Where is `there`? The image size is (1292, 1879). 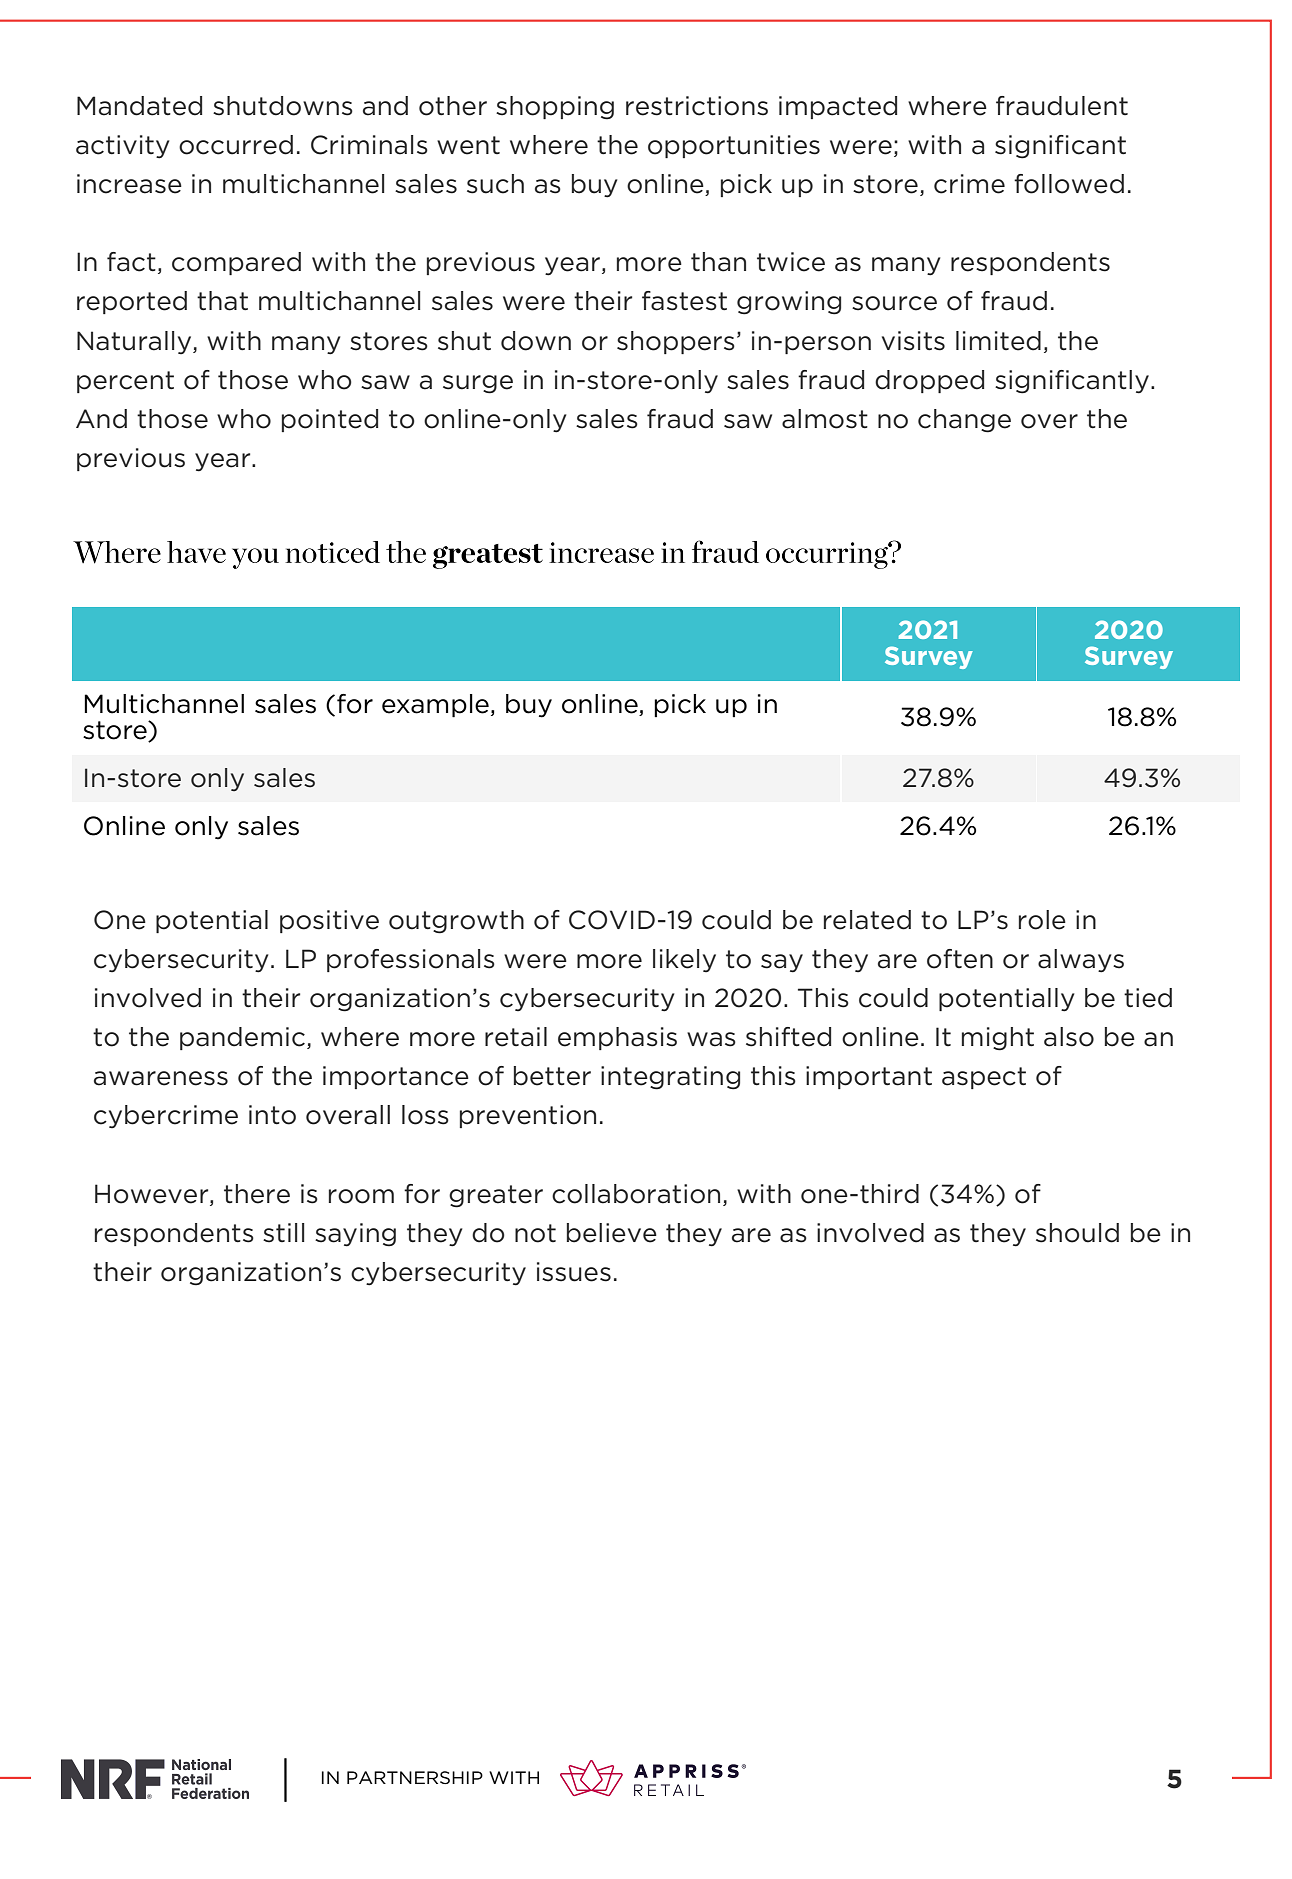 there is located at coordinates (257, 1194).
